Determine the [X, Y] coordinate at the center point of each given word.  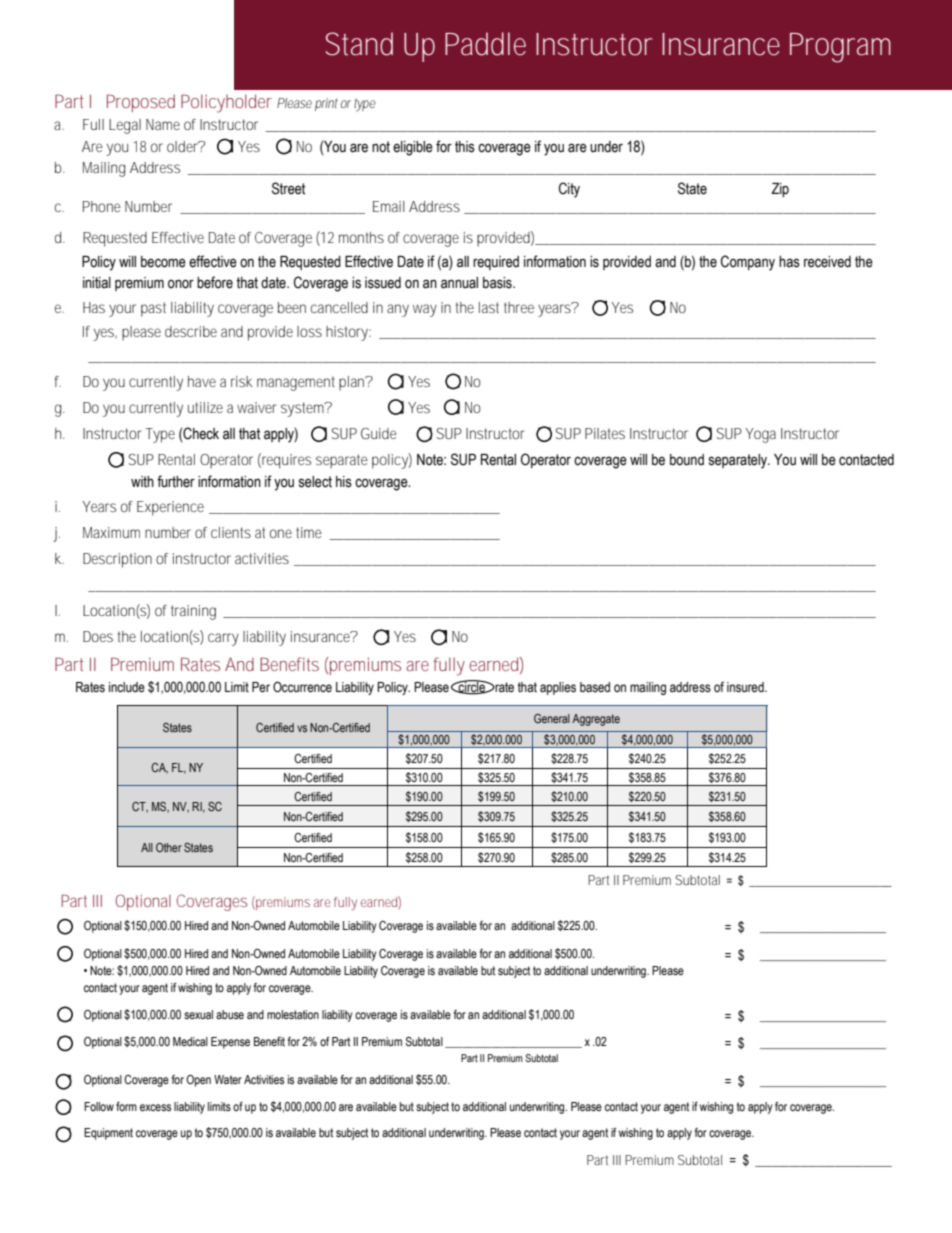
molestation [293, 1015]
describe [191, 331]
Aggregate [596, 720]
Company [748, 263]
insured [746, 687]
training [193, 612]
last [489, 307]
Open [198, 1081]
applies [558, 688]
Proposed [141, 103]
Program [840, 48]
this [465, 147]
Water [228, 1079]
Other [169, 847]
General [552, 718]
